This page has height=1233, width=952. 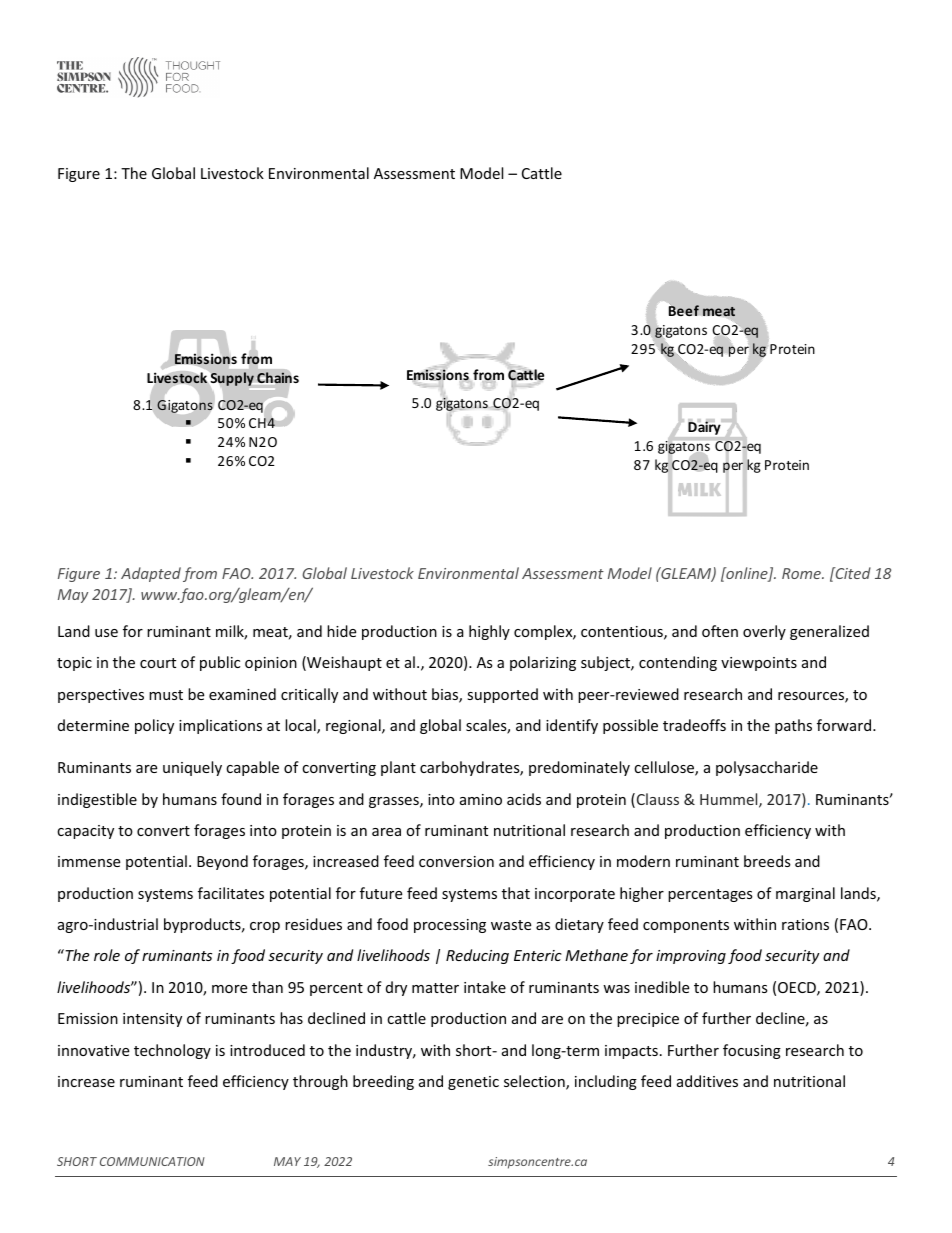 What do you see at coordinates (767, 861) in the page?
I see `breeds` at bounding box center [767, 861].
